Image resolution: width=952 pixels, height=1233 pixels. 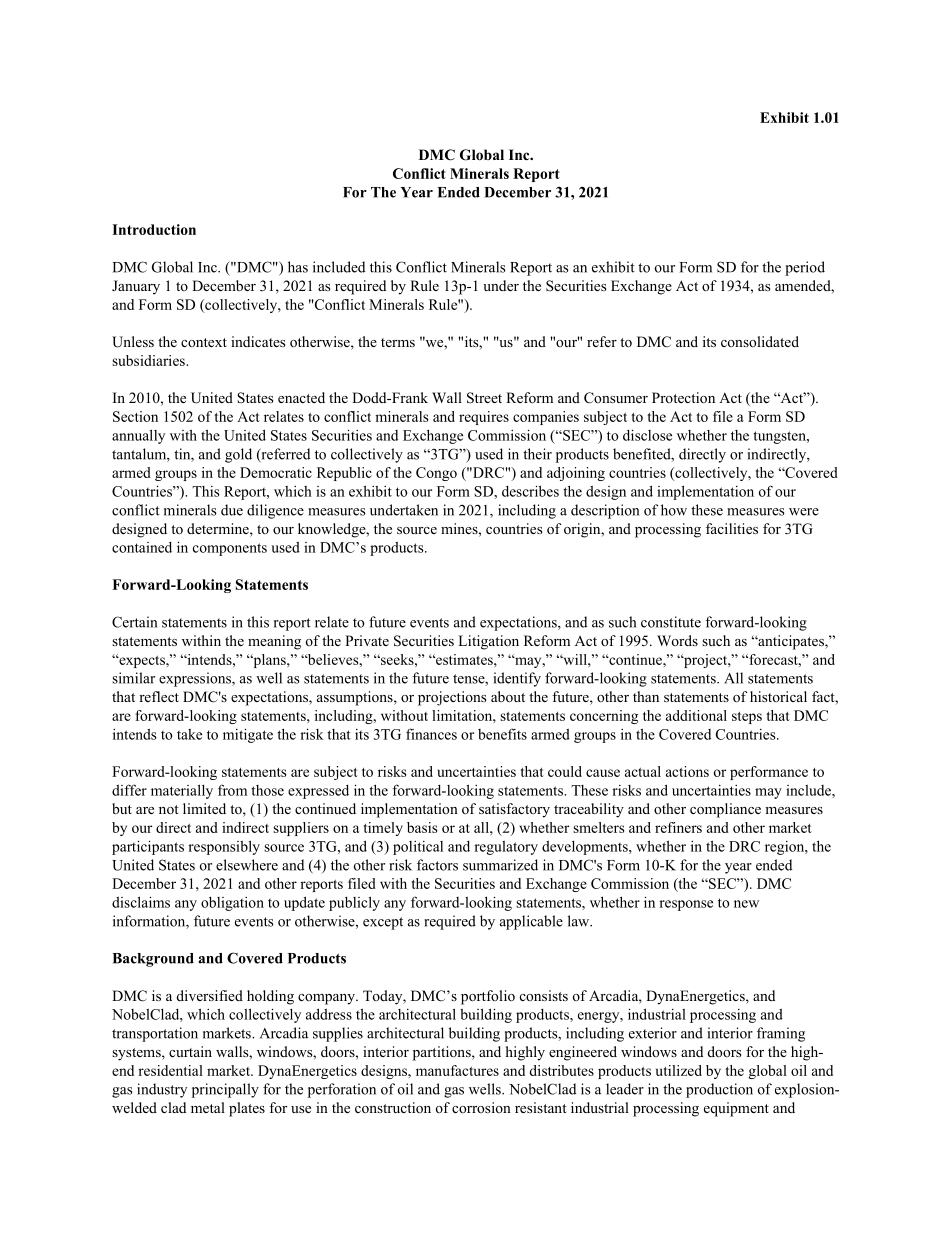 I want to click on corrosion, so click(x=481, y=1107).
